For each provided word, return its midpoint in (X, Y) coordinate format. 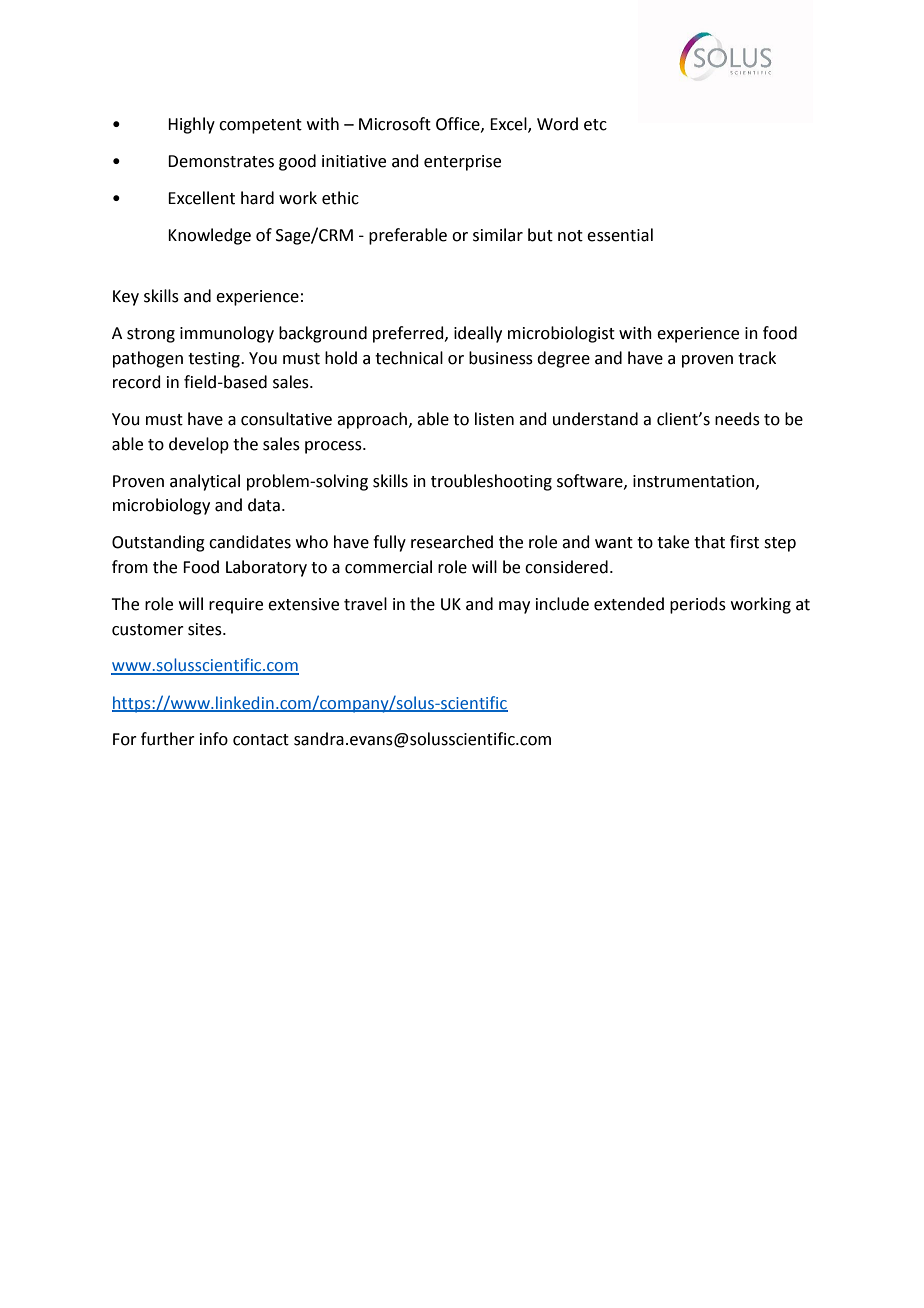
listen (494, 419)
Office (459, 124)
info (214, 739)
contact (261, 740)
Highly (191, 125)
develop (199, 445)
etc (595, 125)
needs (737, 419)
